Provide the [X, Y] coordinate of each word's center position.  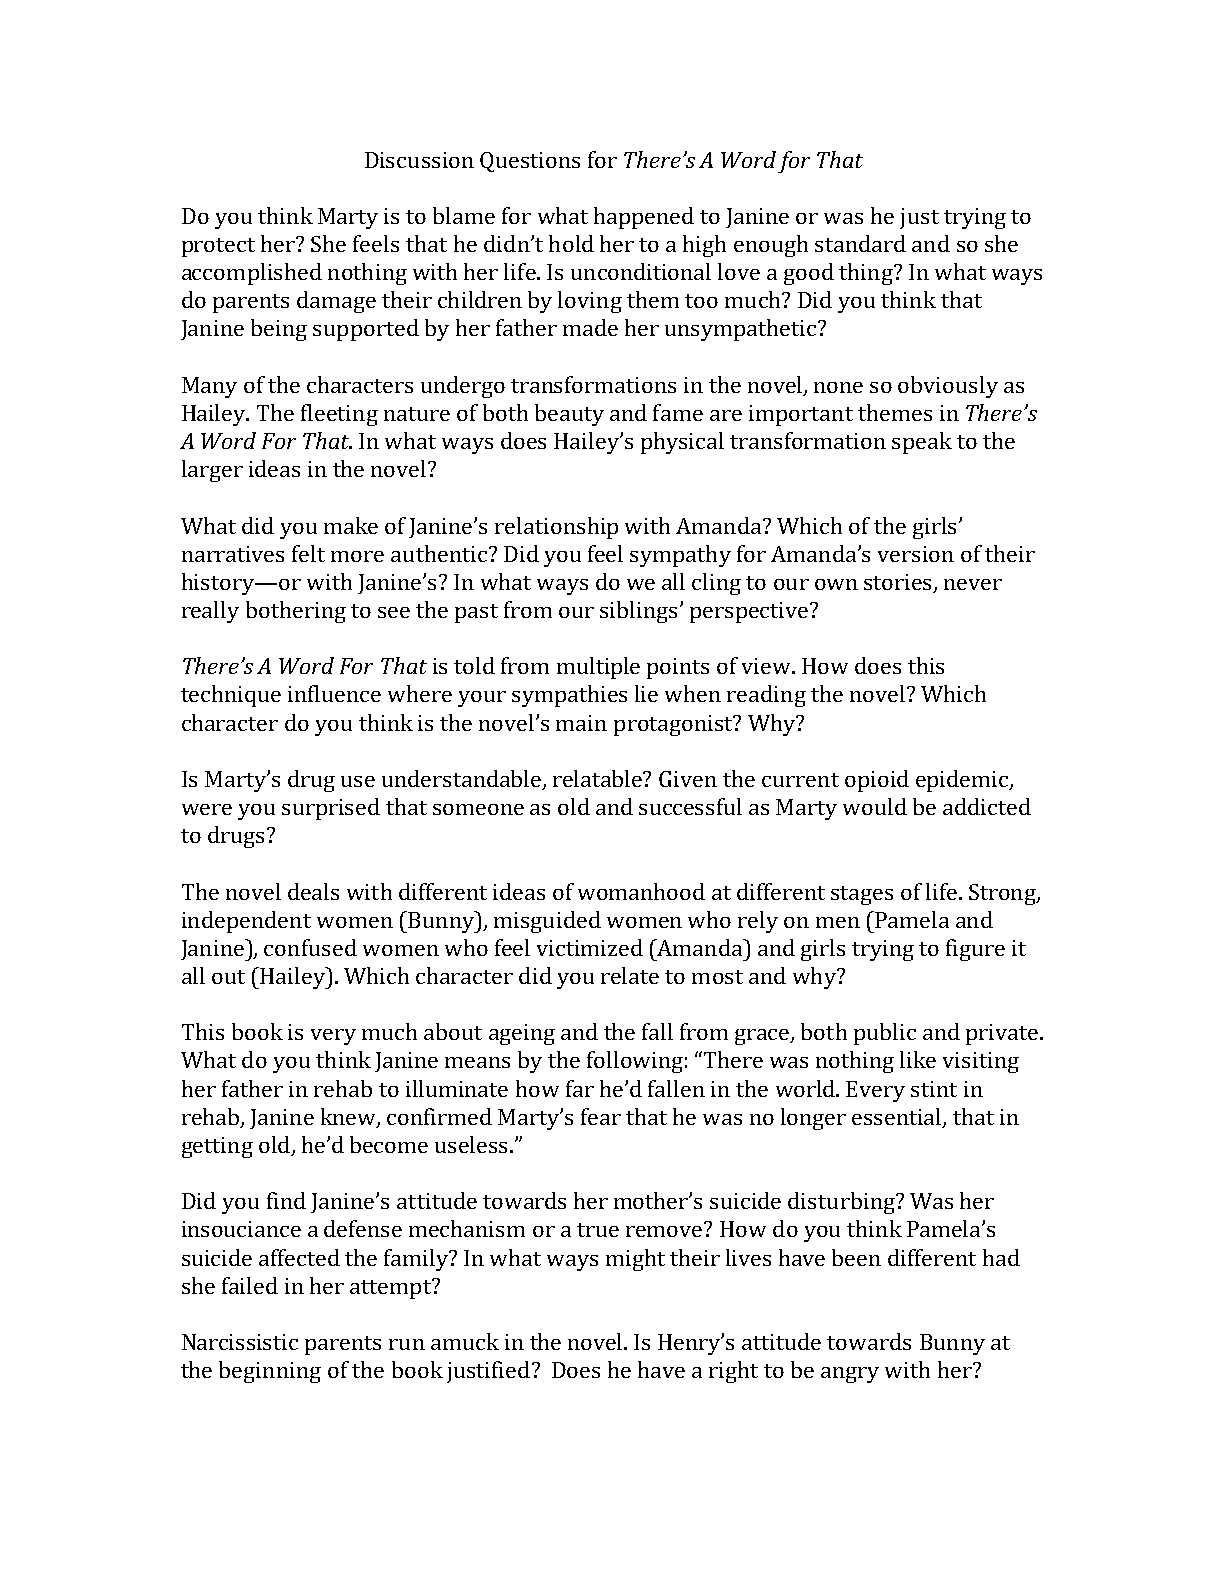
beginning [270, 1372]
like [918, 1059]
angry [850, 1375]
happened [644, 218]
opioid [877, 781]
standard [860, 243]
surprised [331, 809]
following [635, 1062]
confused [310, 947]
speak [922, 443]
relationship [556, 528]
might [635, 1260]
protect [218, 247]
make [351, 525]
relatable [599, 778]
